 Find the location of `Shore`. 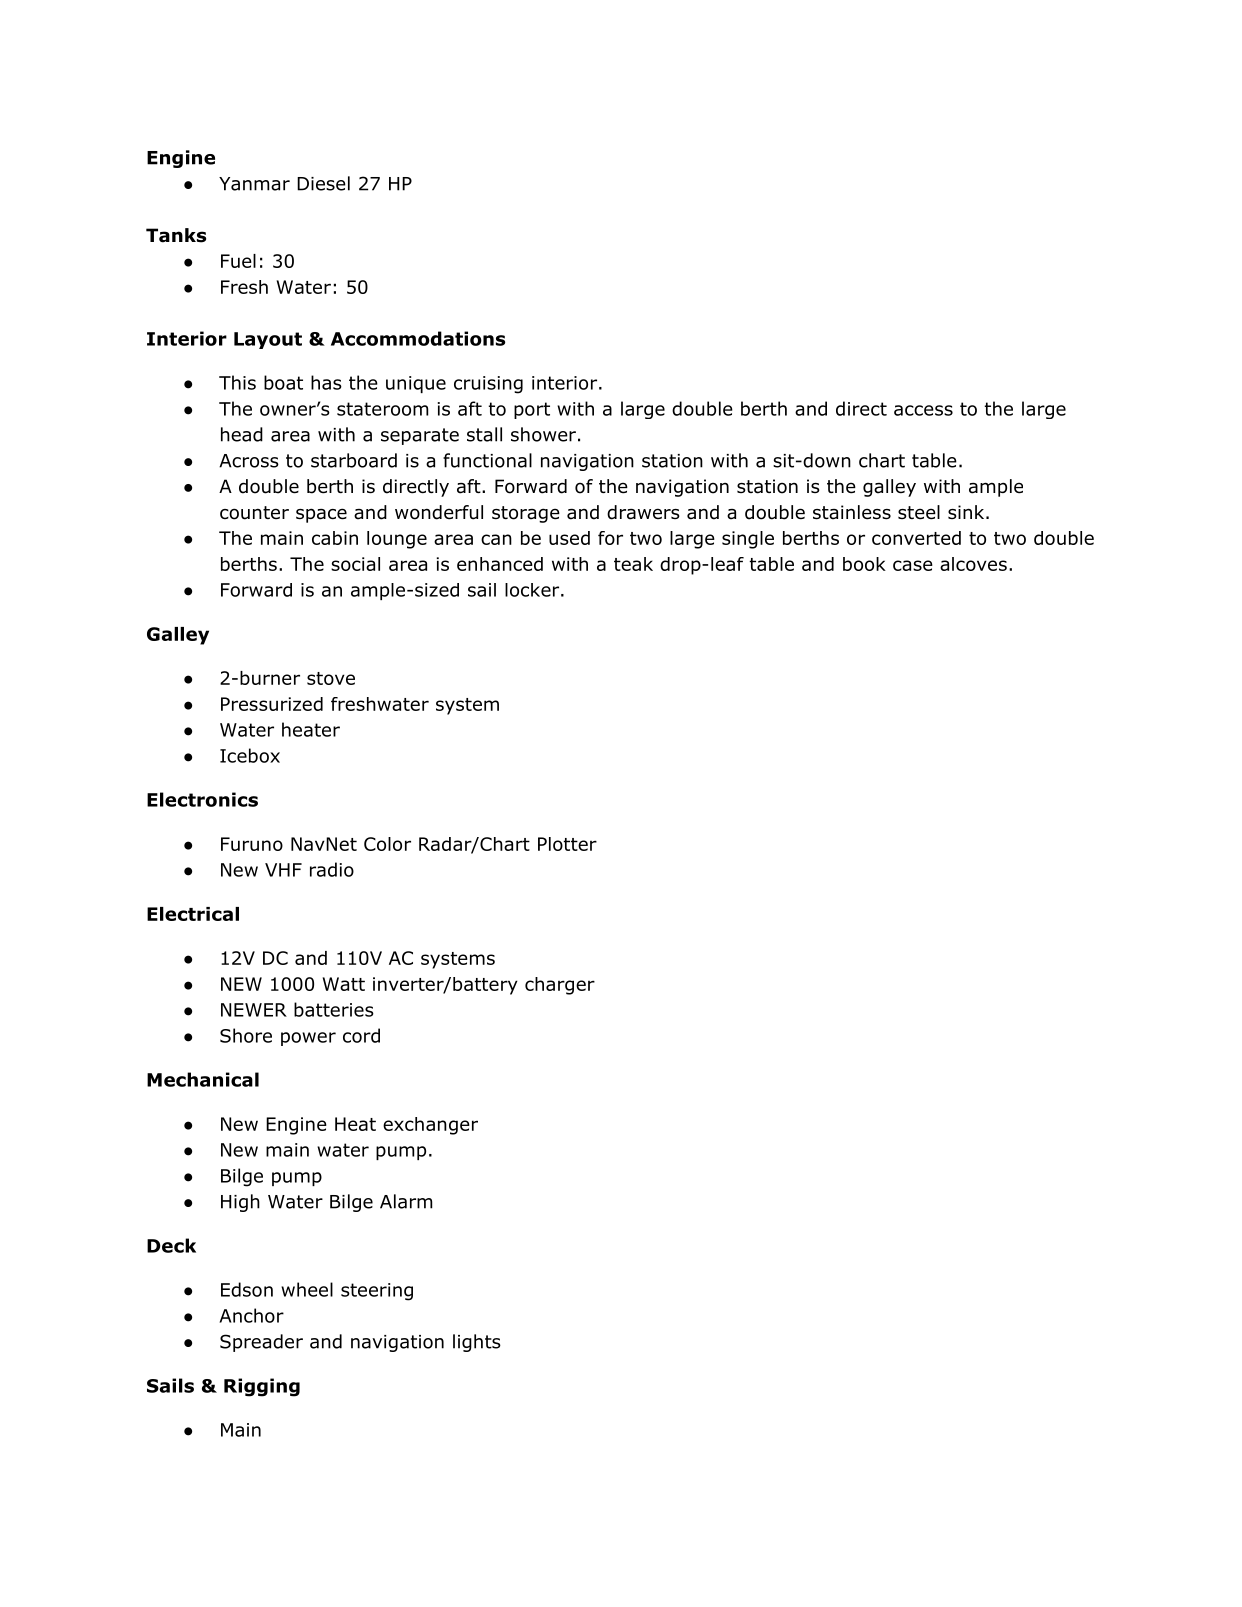

Shore is located at coordinates (246, 1035).
